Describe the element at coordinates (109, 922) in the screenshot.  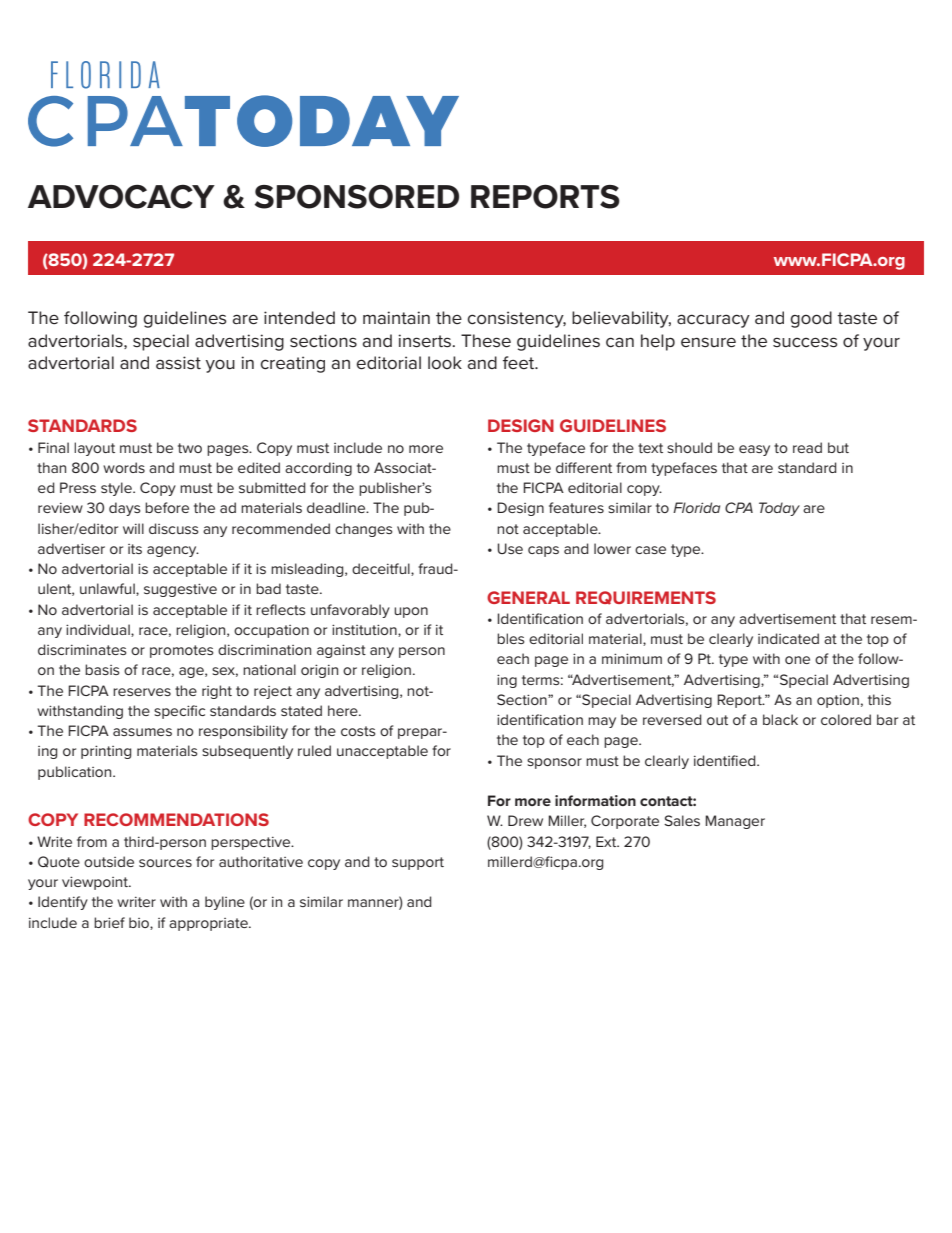
I see `brief` at that location.
